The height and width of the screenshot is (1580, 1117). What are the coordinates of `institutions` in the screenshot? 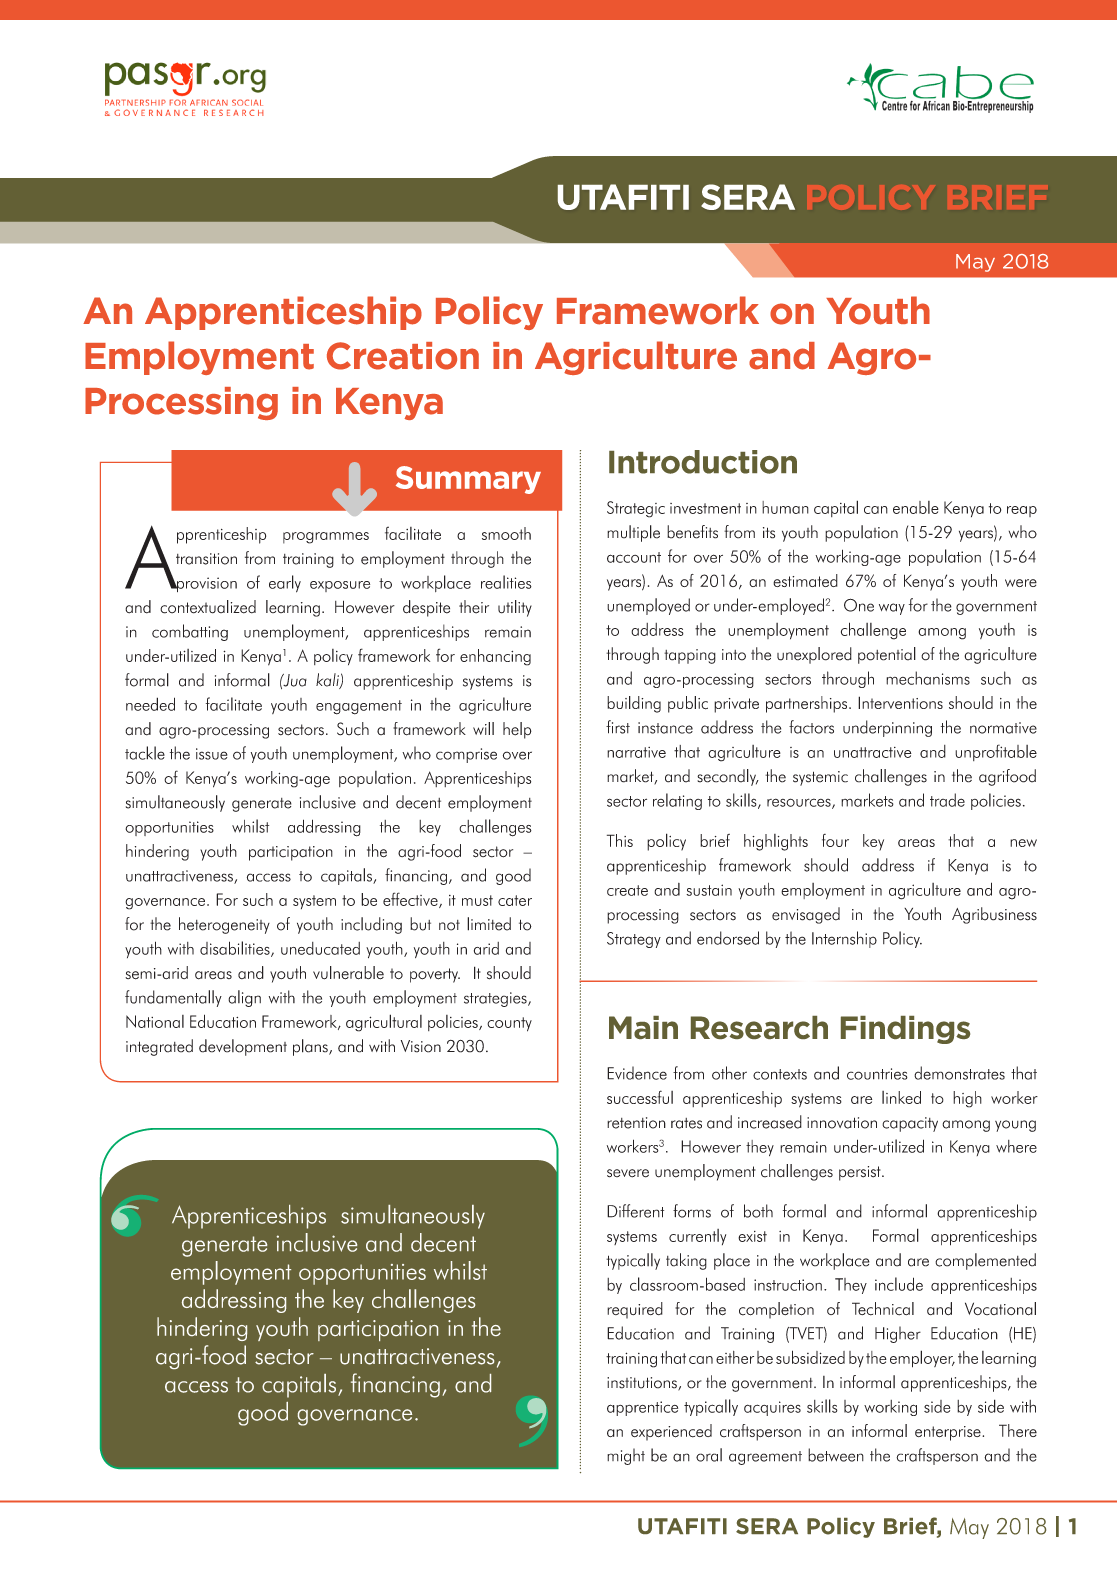 It's located at (643, 1384).
